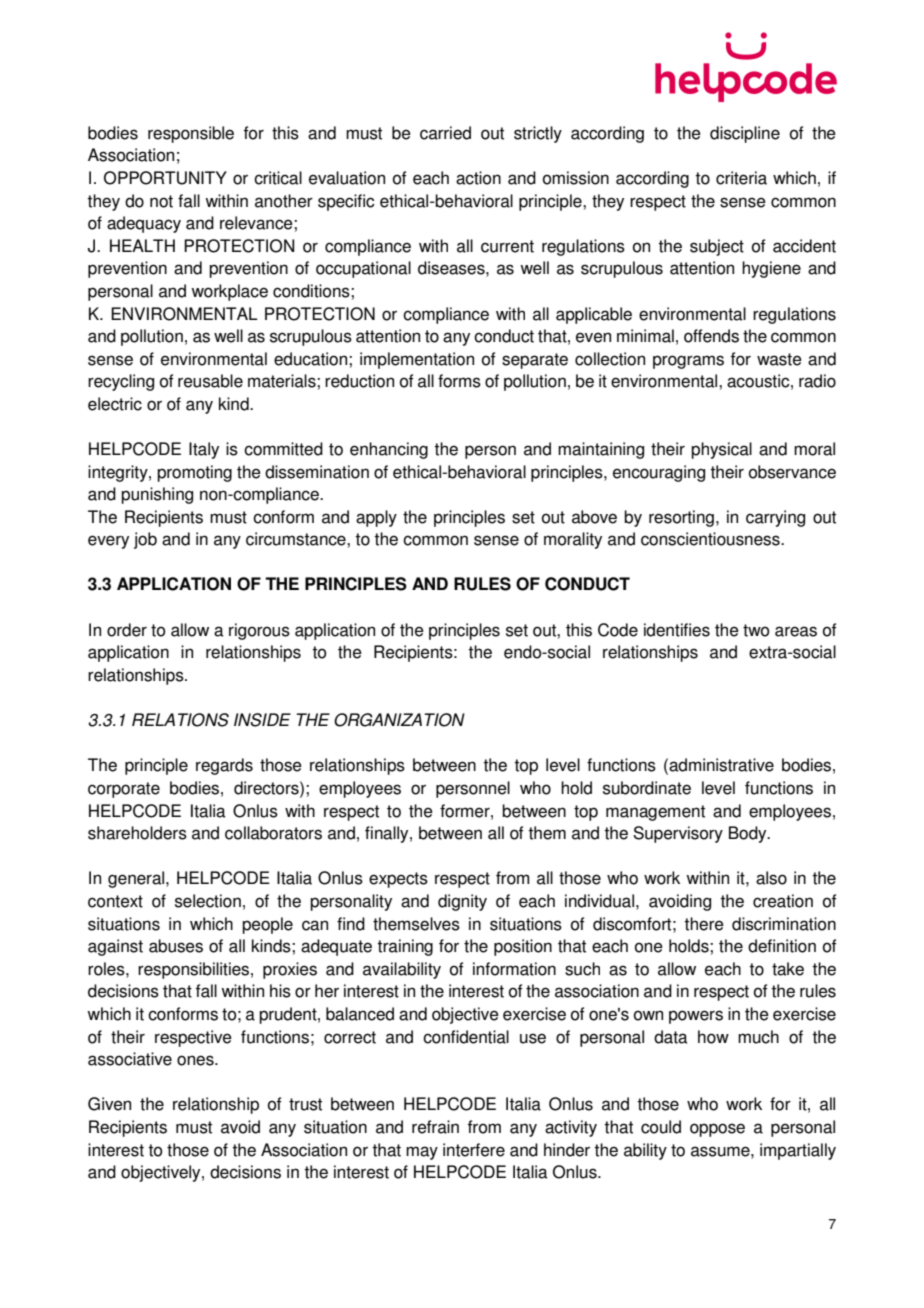 This screenshot has width=924, height=1308. I want to click on criteria, so click(741, 178).
